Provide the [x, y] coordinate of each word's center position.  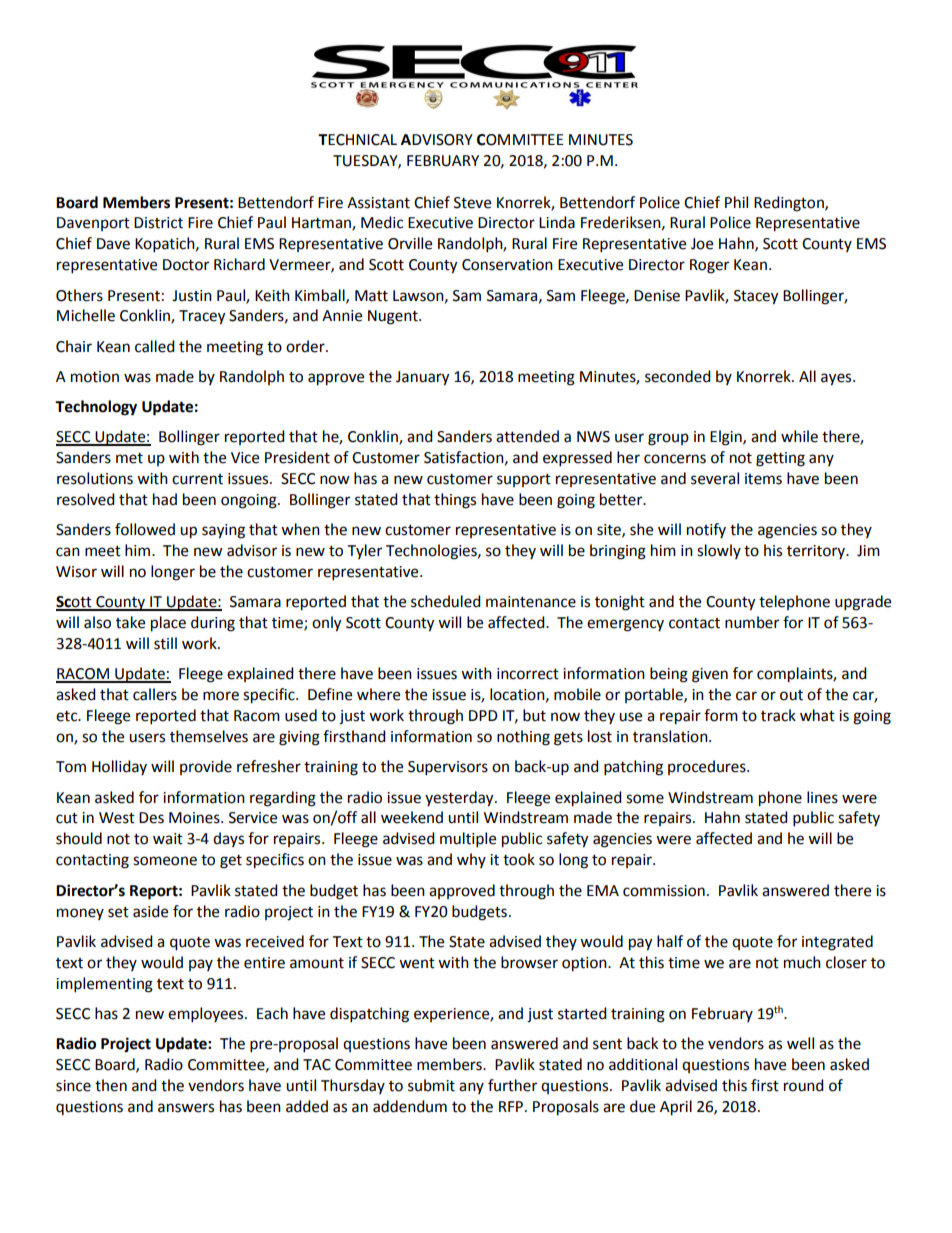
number [752, 622]
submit [431, 1085]
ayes [837, 379]
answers [186, 1108]
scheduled [446, 601]
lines [822, 797]
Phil [736, 202]
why [471, 860]
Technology [96, 408]
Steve [472, 203]
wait [168, 839]
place [168, 624]
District [158, 223]
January [422, 378]
